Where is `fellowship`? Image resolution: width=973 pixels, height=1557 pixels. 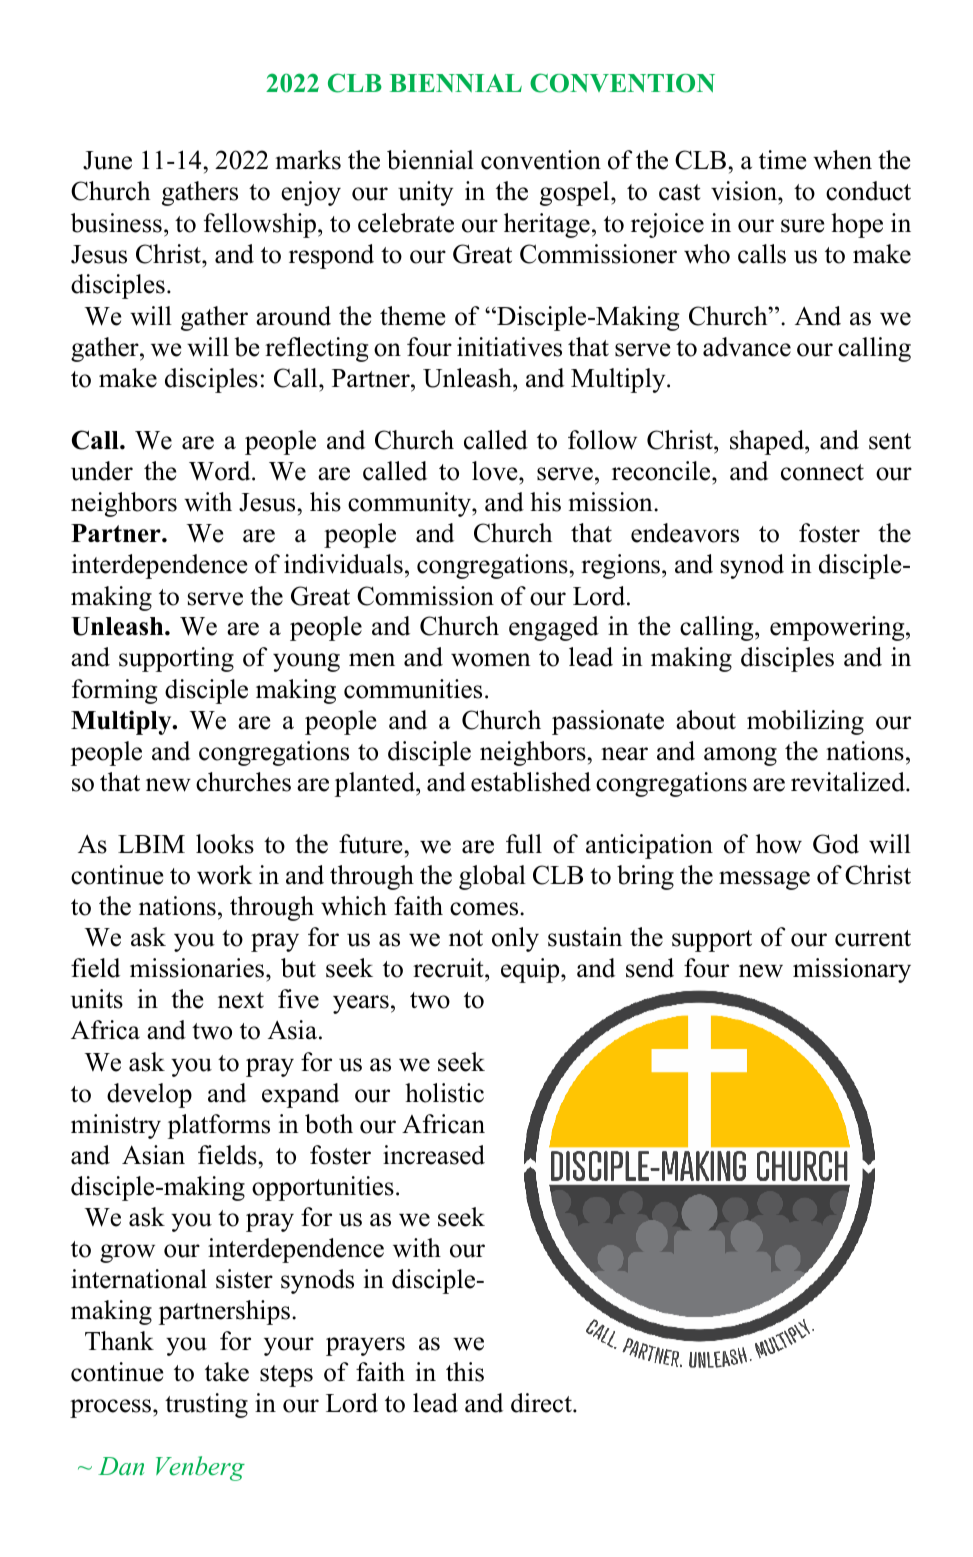
fellowship is located at coordinates (261, 225).
